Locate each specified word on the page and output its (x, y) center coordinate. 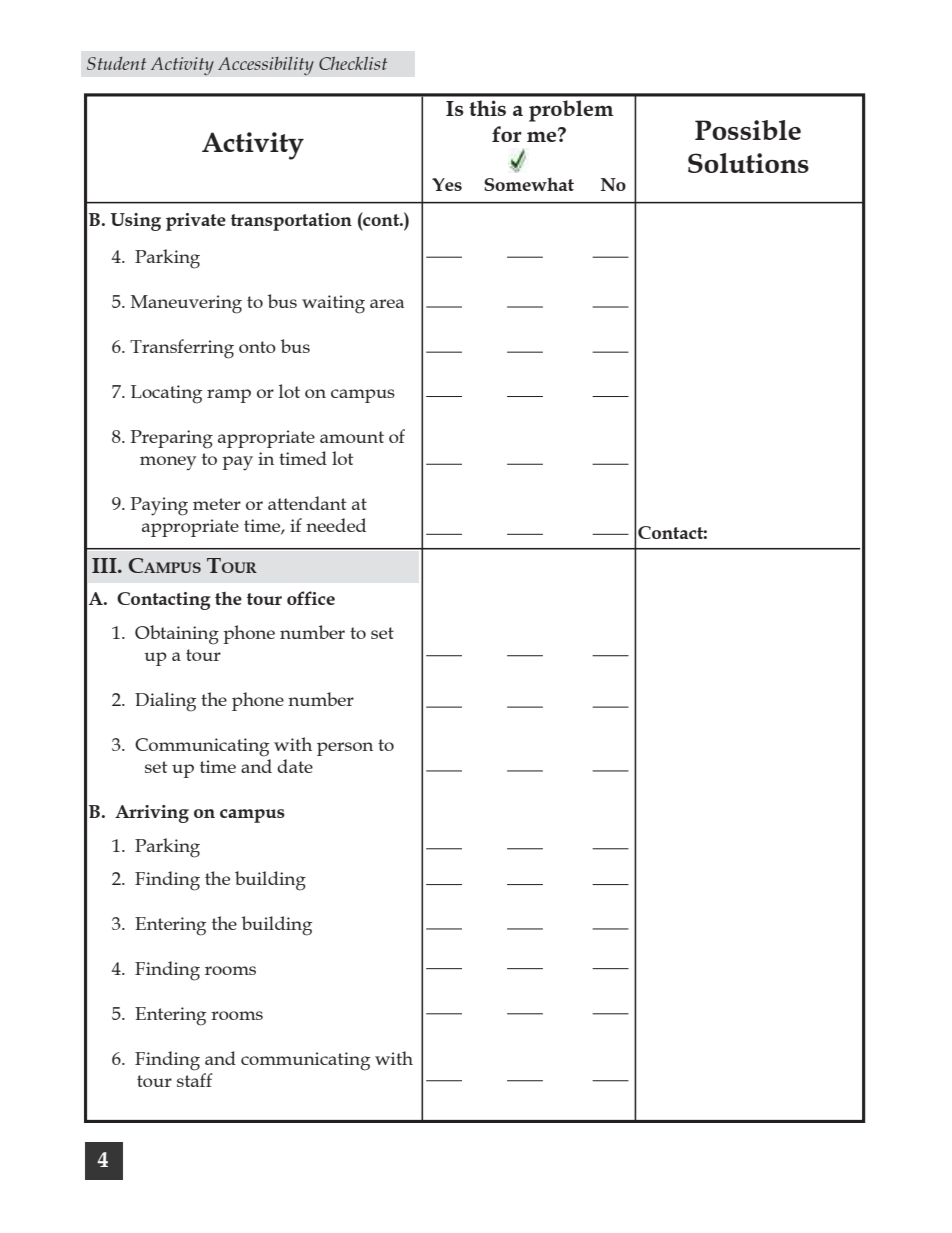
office (311, 598)
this (487, 108)
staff (195, 1080)
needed (336, 525)
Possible (748, 130)
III (105, 565)
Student (116, 63)
